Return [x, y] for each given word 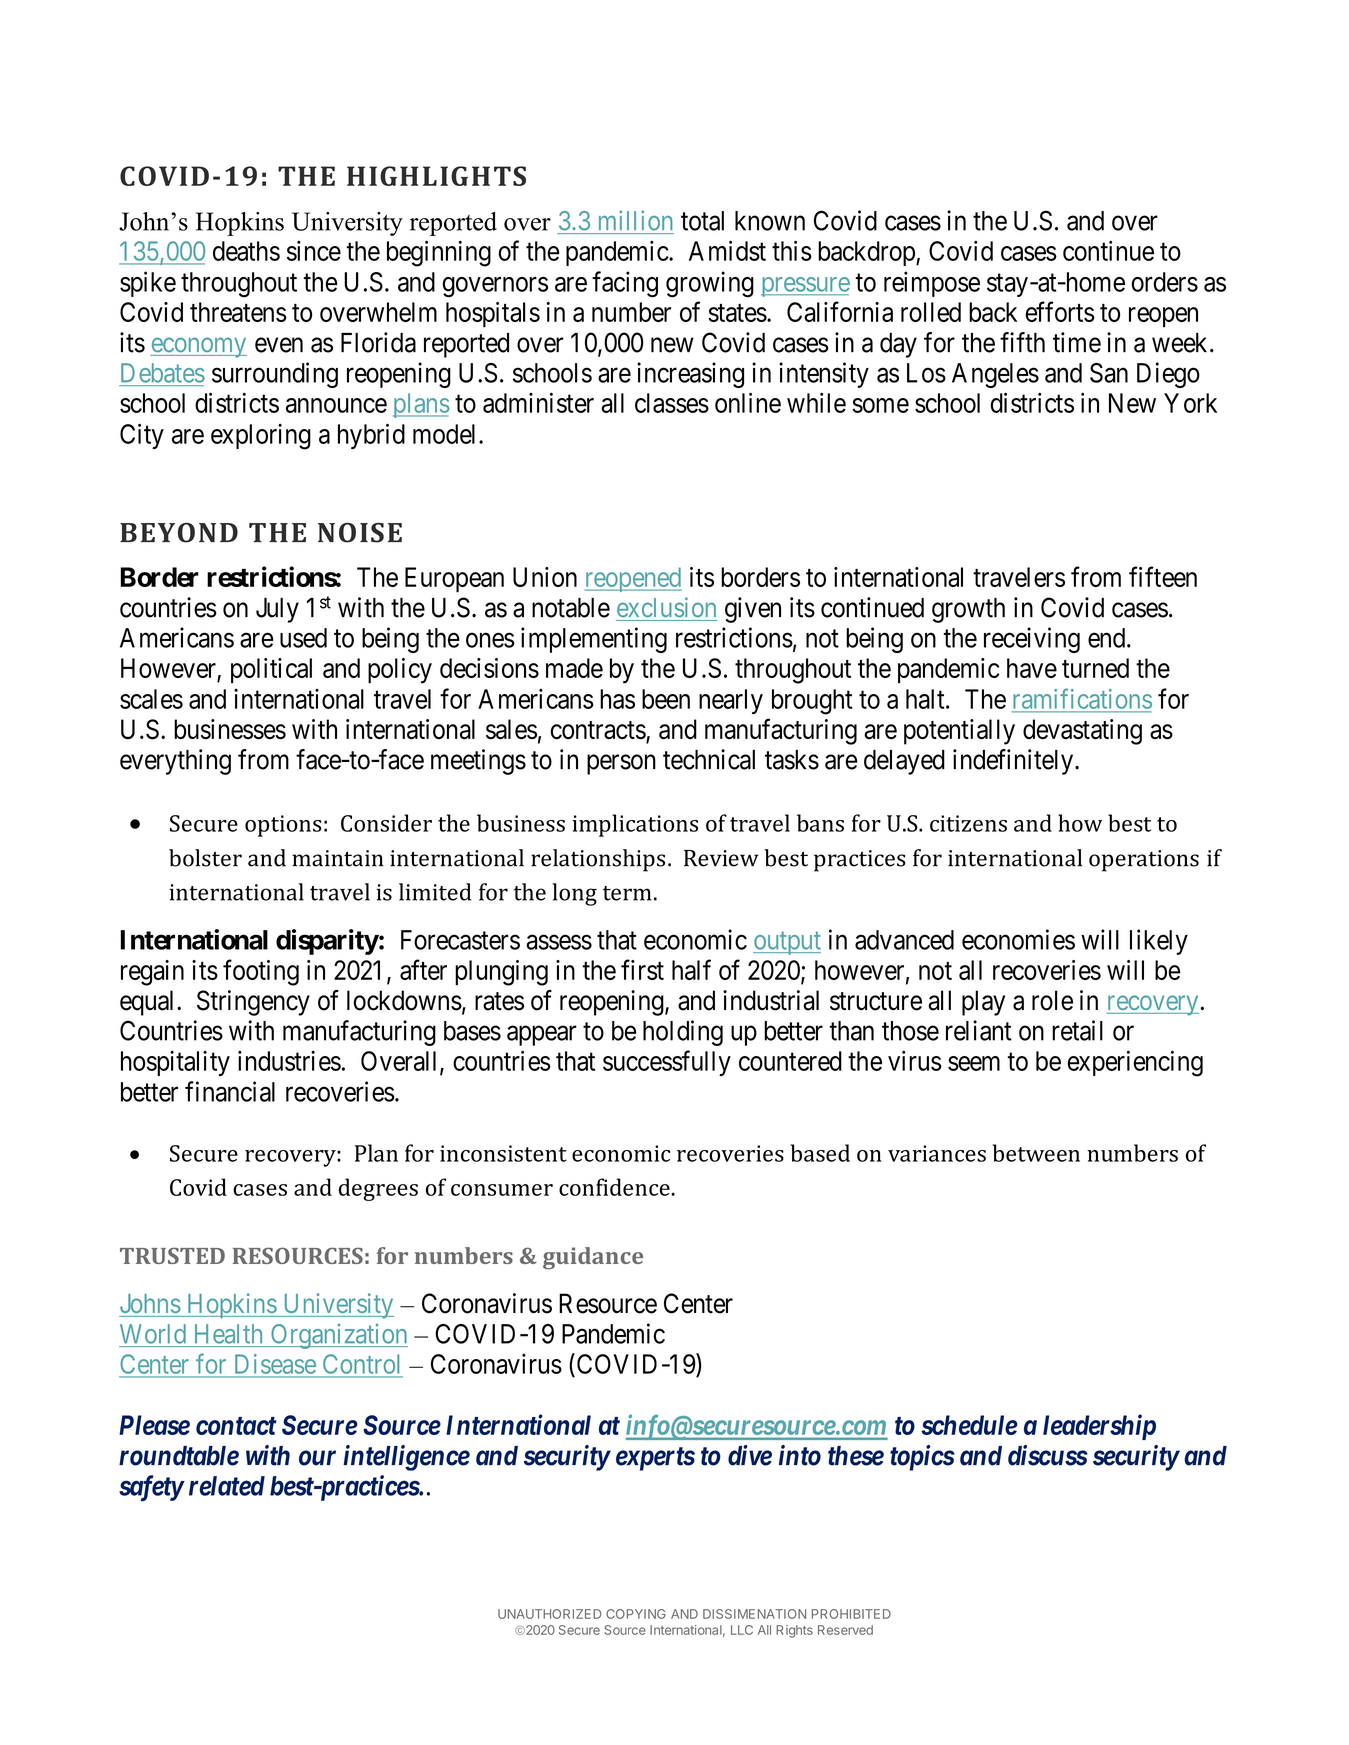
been [666, 699]
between [1036, 1153]
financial [230, 1091]
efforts [1060, 311]
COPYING [636, 1614]
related [227, 1486]
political [271, 670]
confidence [614, 1187]
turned [1095, 668]
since [314, 251]
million [635, 220]
